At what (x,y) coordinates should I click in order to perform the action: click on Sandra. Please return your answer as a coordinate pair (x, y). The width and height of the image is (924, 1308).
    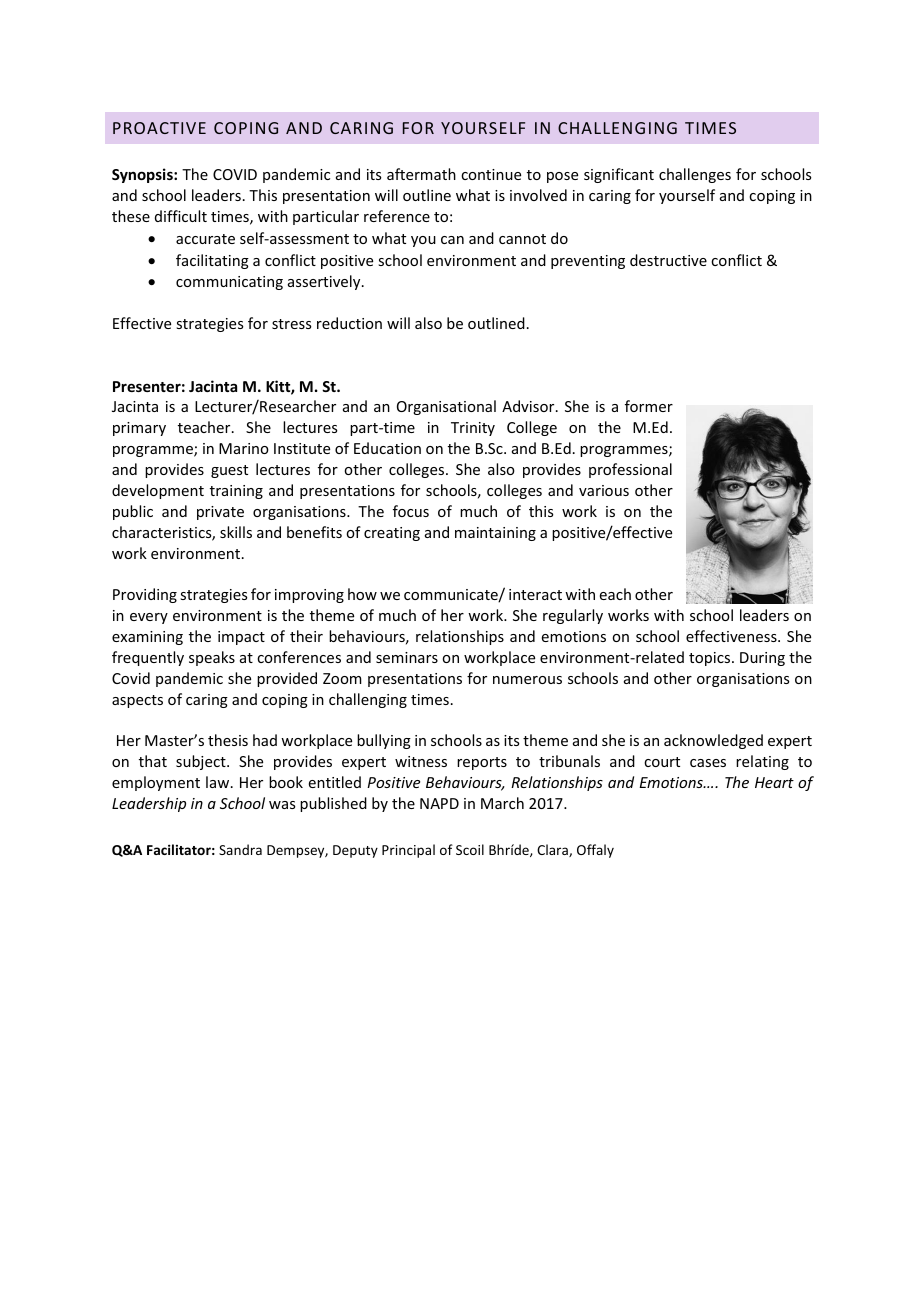
    Looking at the image, I should click on (240, 849).
